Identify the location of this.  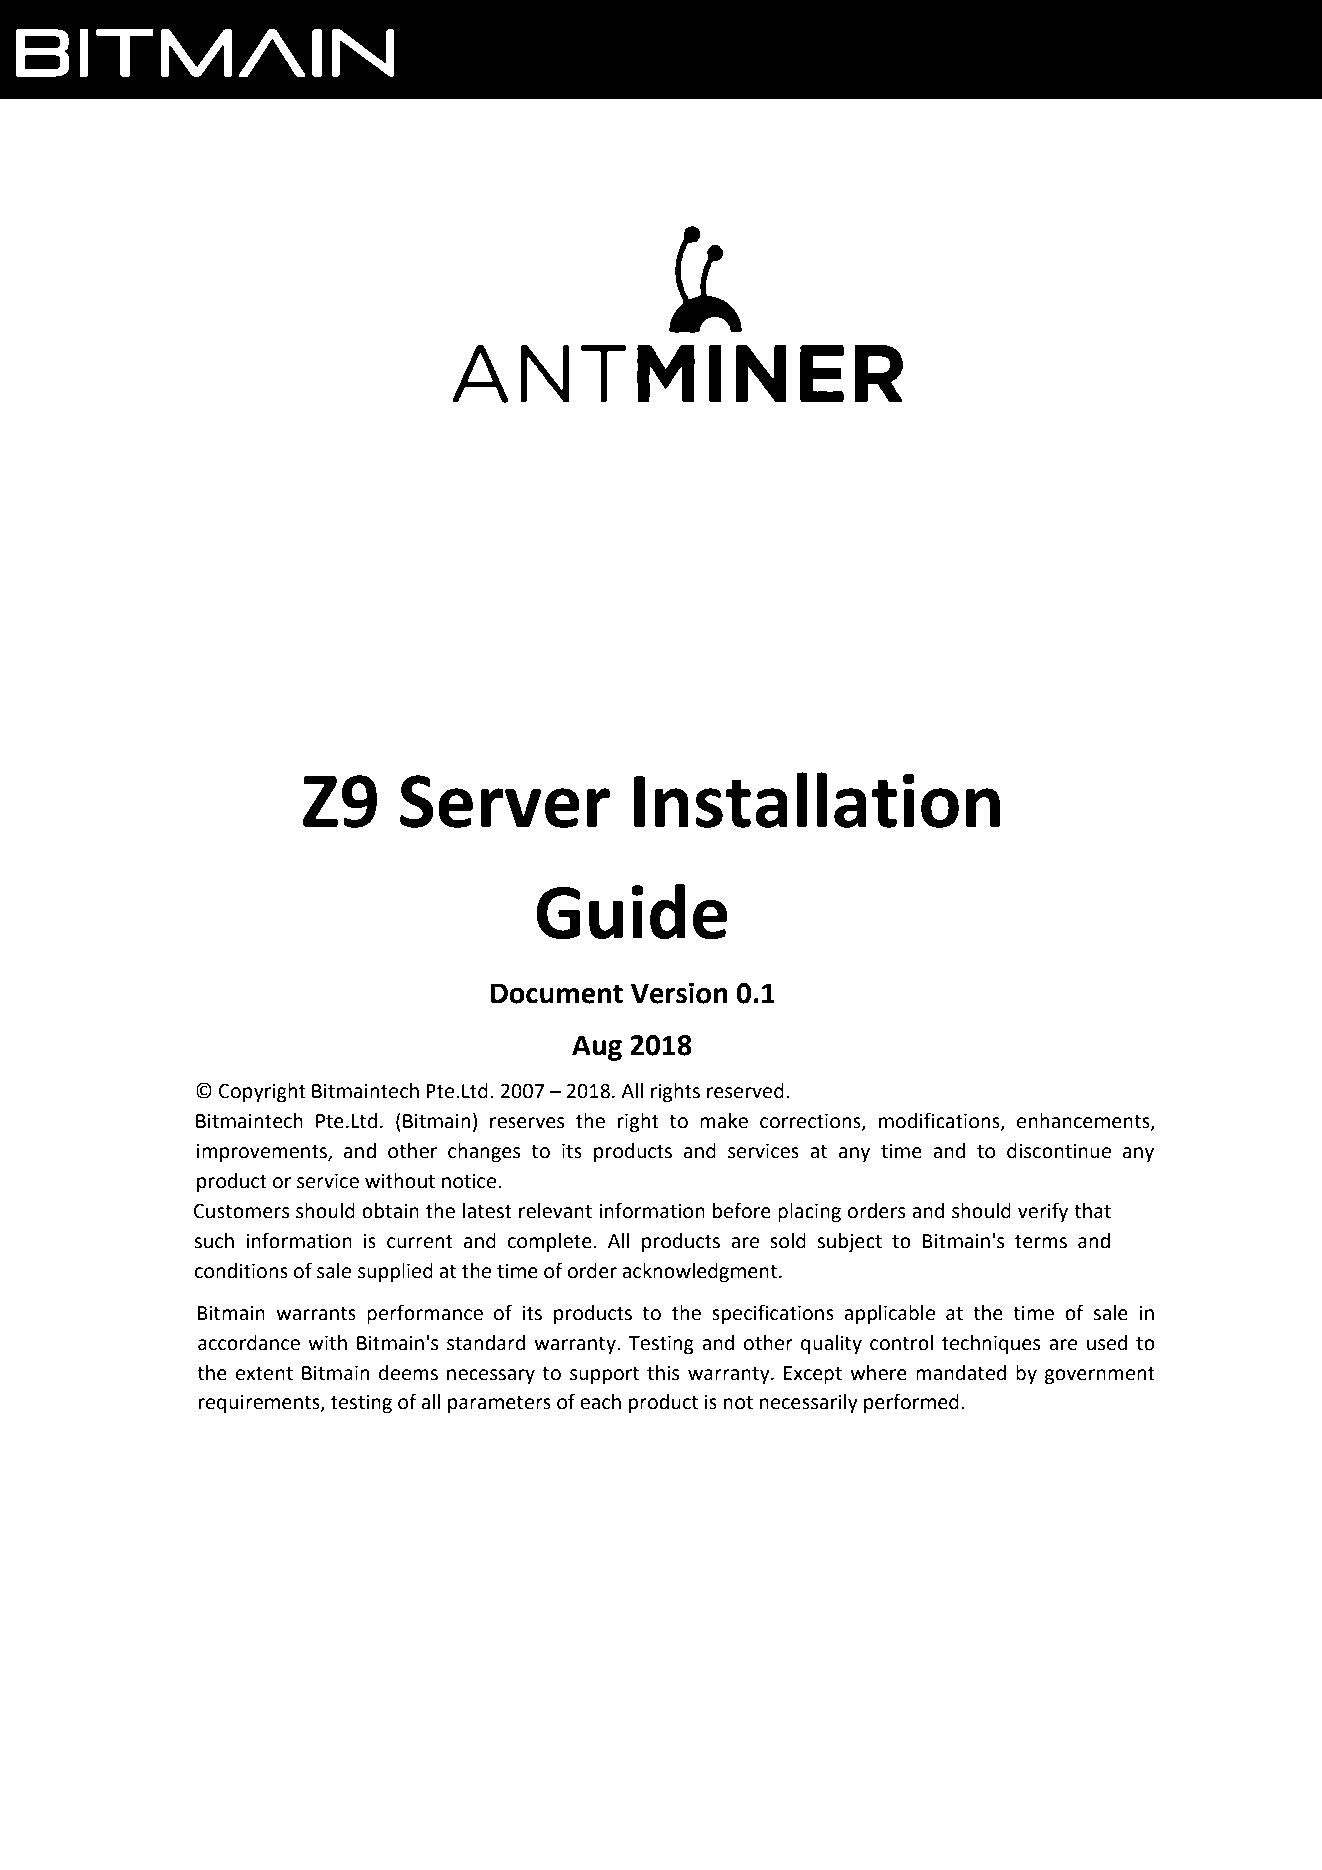
(663, 1373).
